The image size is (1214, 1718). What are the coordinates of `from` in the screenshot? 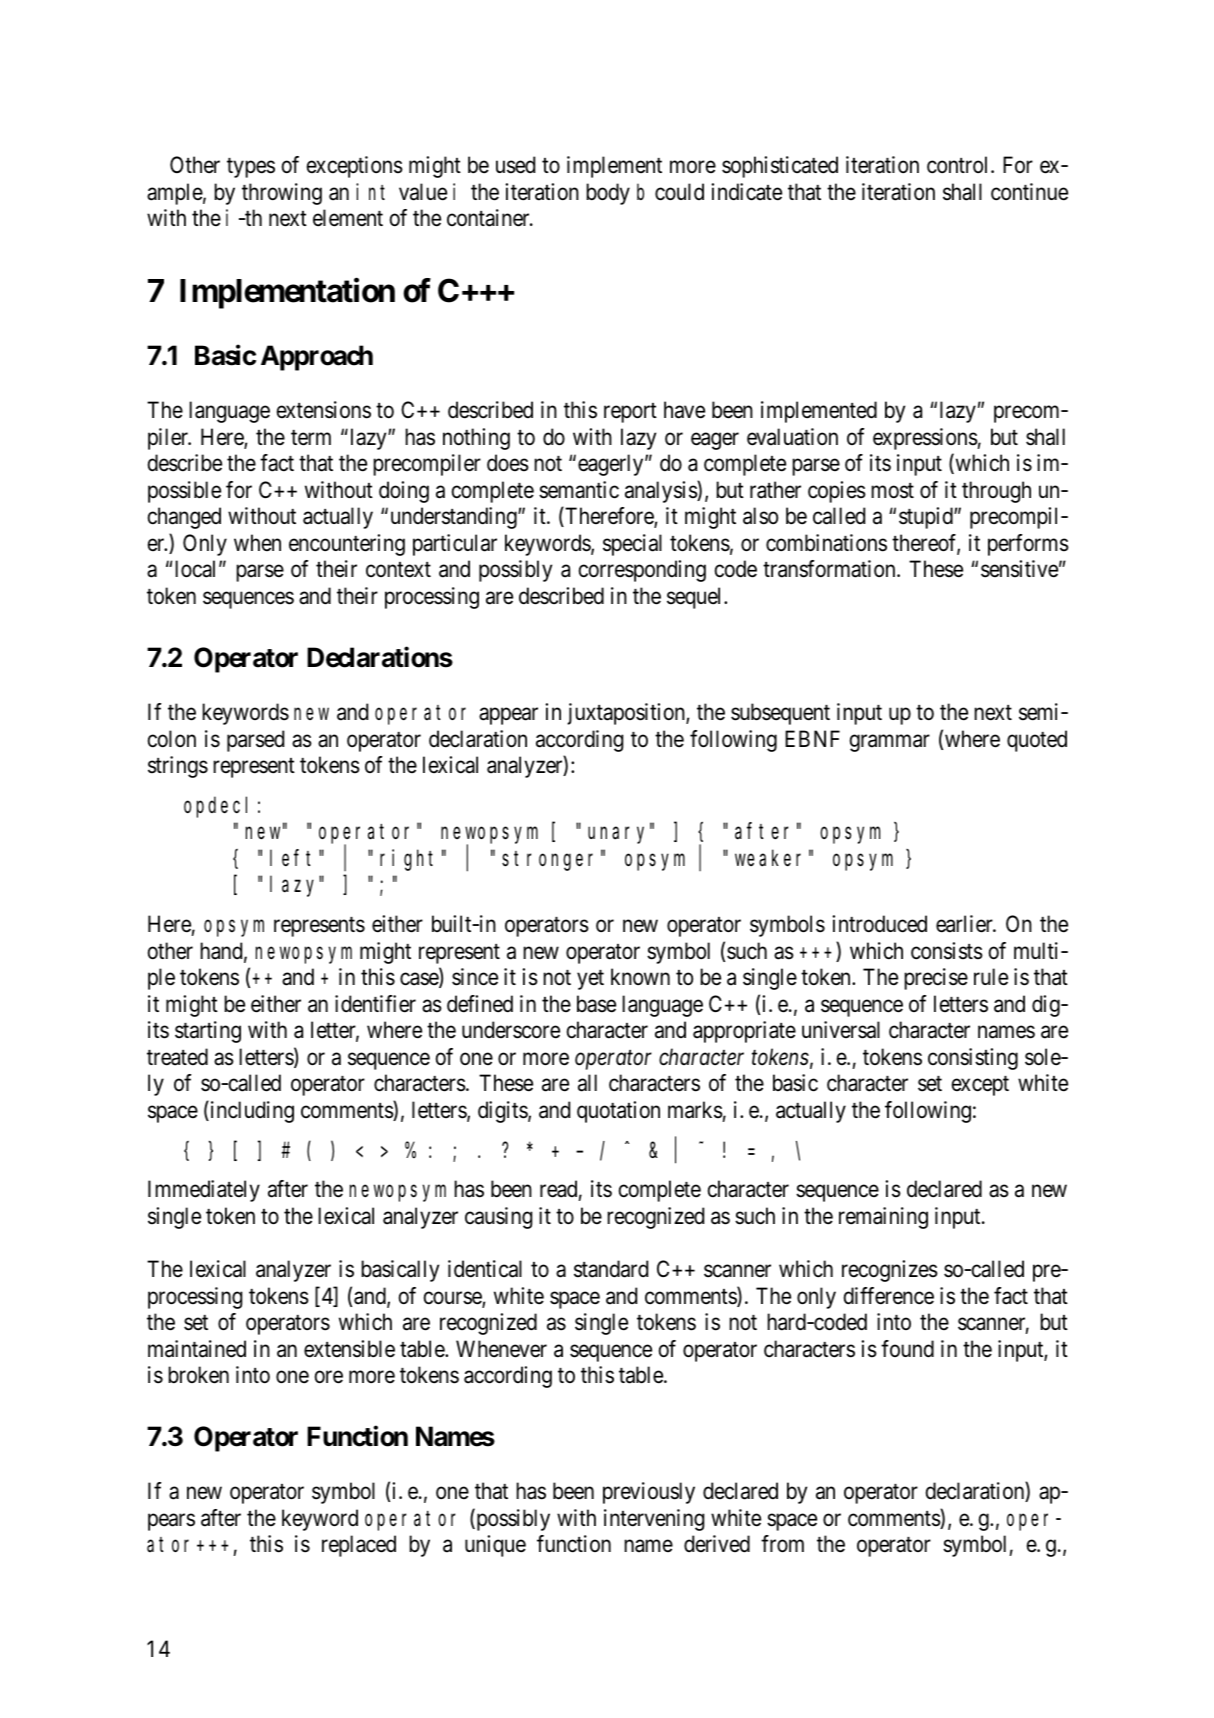 It's located at (782, 1544).
